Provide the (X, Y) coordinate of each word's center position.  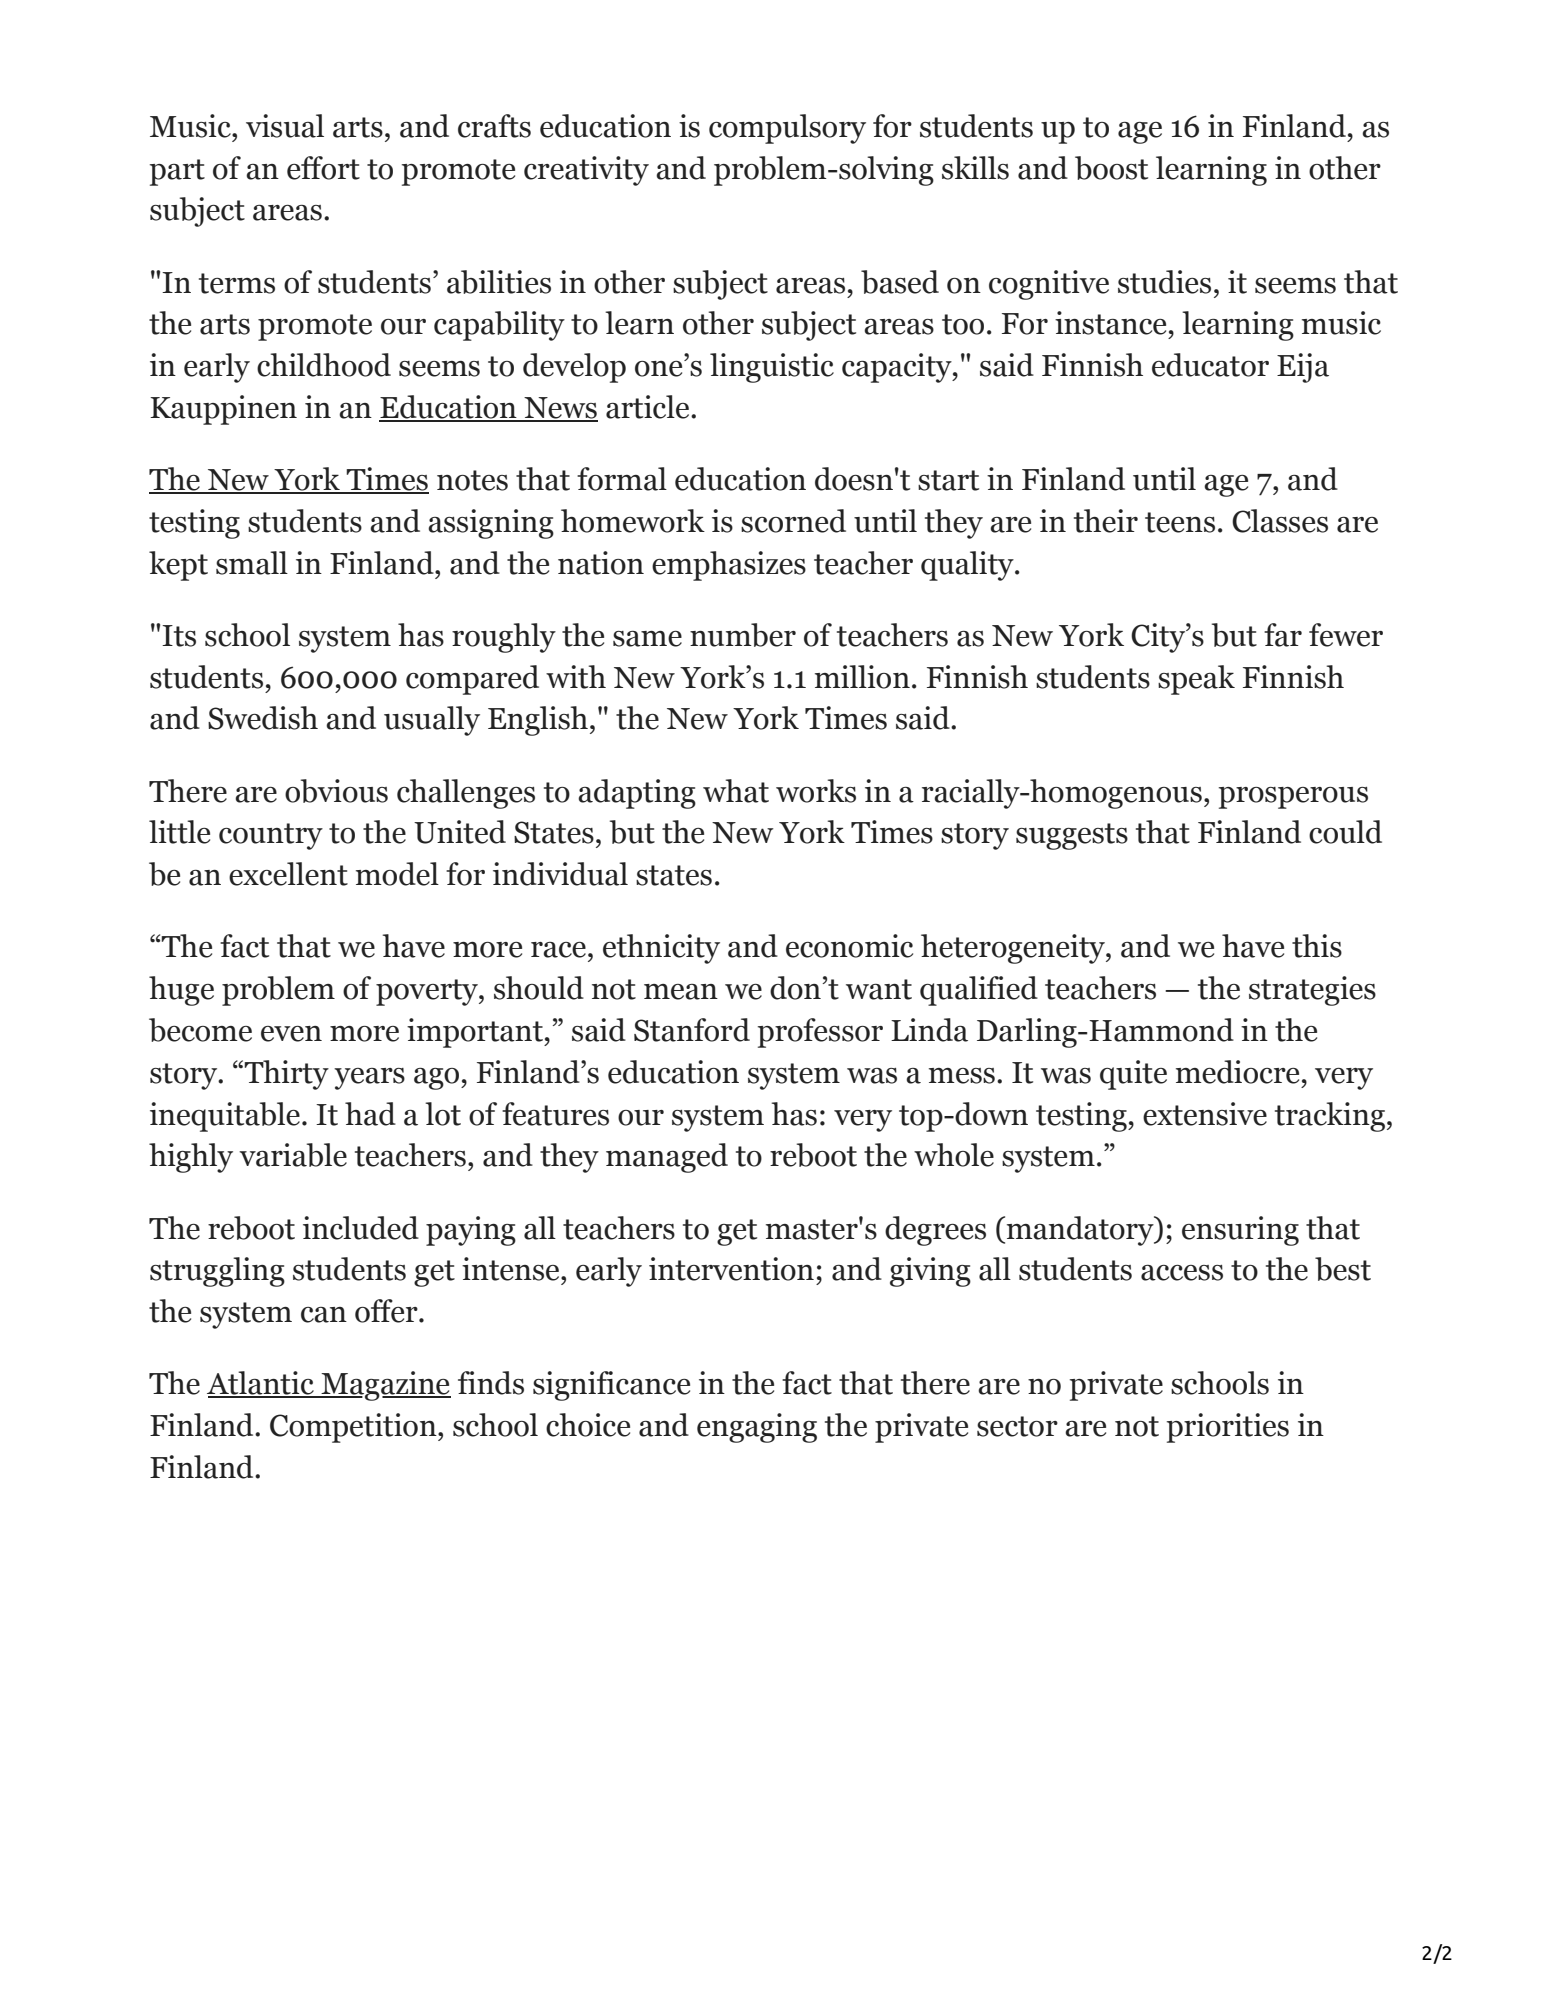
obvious (336, 791)
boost (1111, 168)
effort (323, 168)
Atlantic (261, 1384)
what (736, 791)
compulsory (787, 129)
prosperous (1293, 798)
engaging (757, 1428)
